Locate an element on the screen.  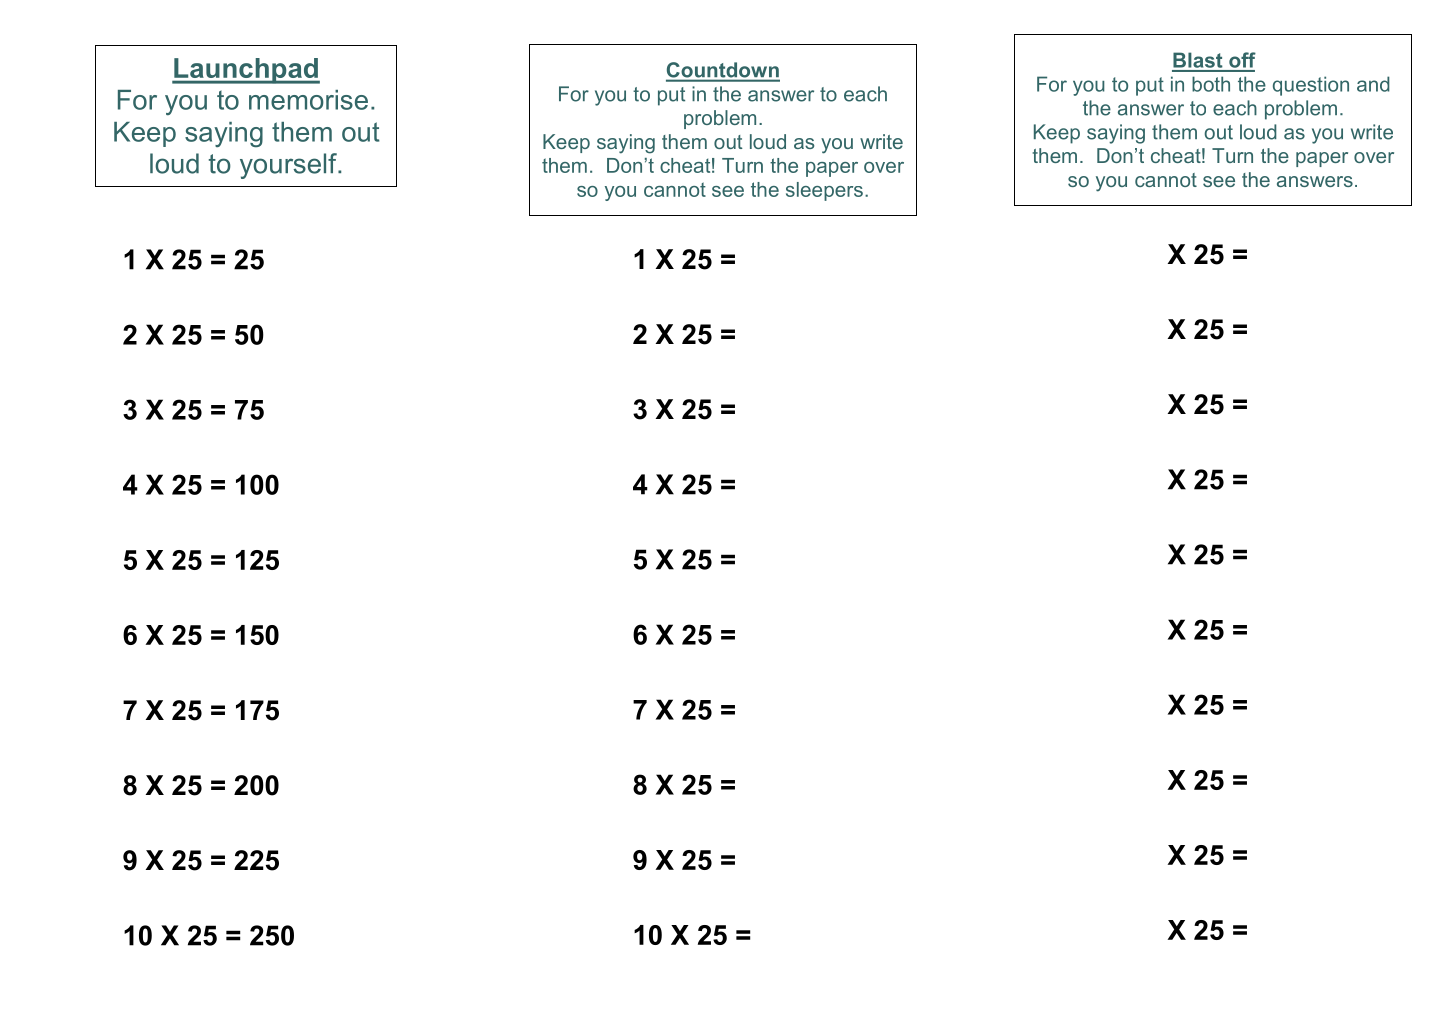
memorise is located at coordinates (308, 100).
